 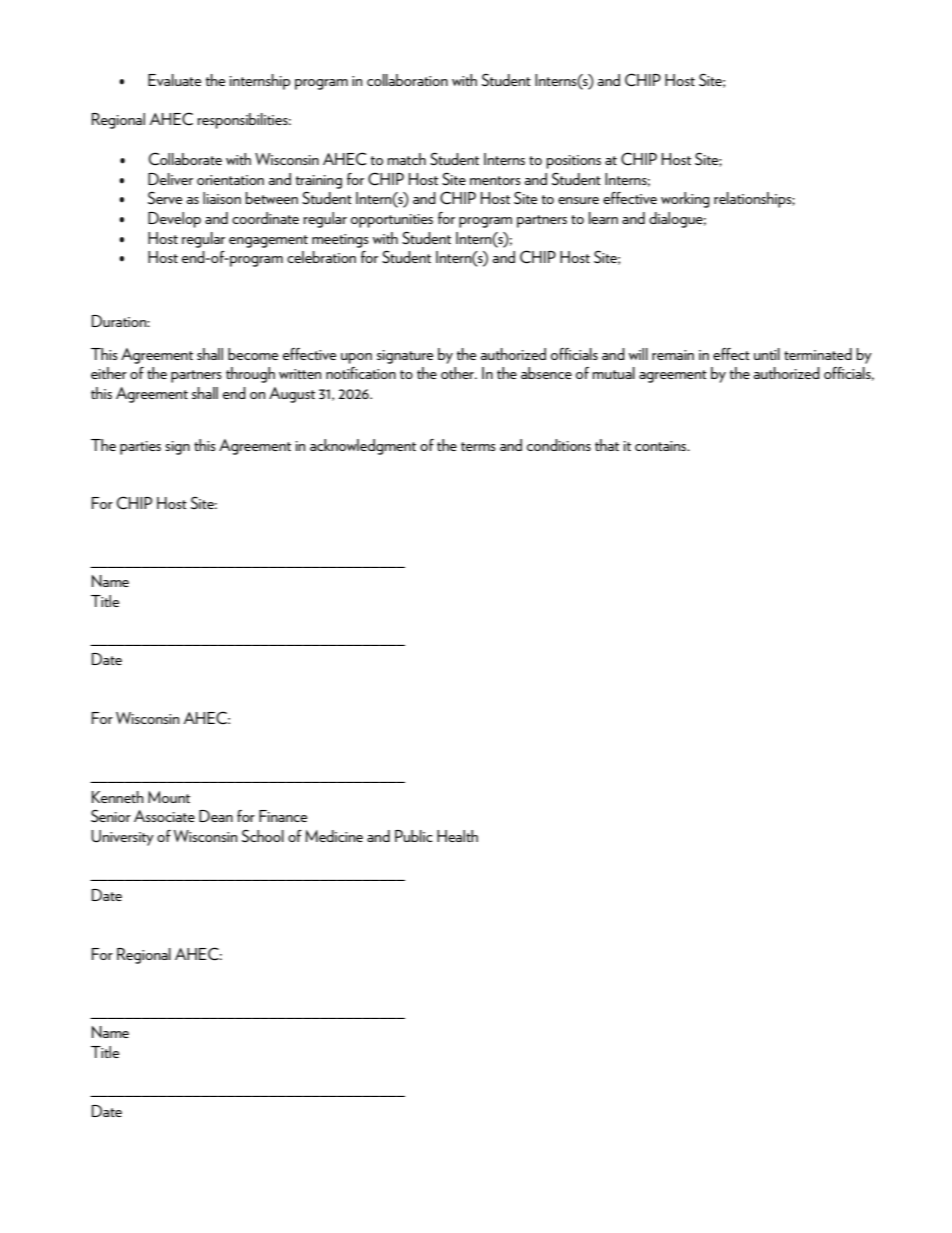 What do you see at coordinates (140, 448) in the screenshot?
I see `parties` at bounding box center [140, 448].
